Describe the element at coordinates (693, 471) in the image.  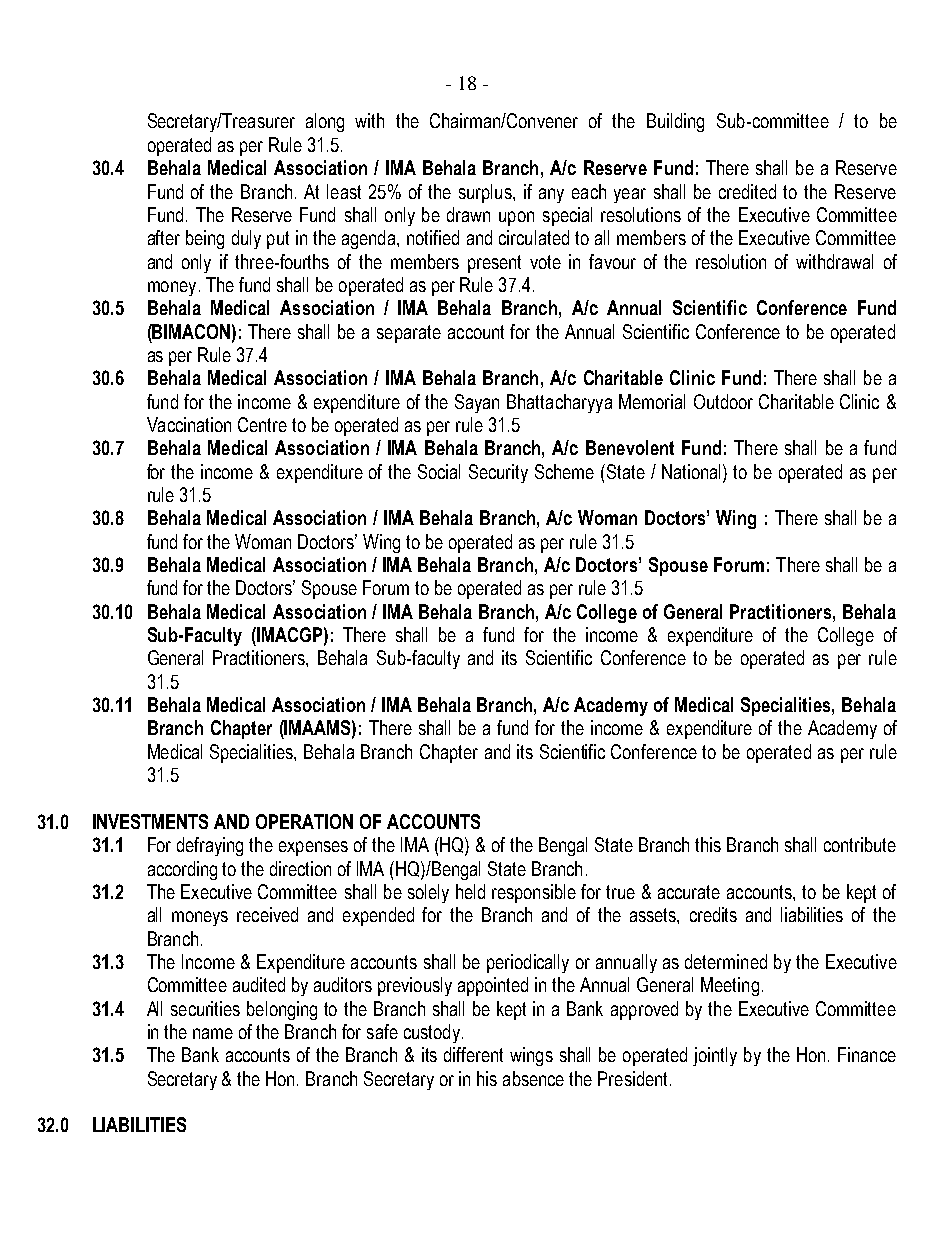
I see `National` at that location.
